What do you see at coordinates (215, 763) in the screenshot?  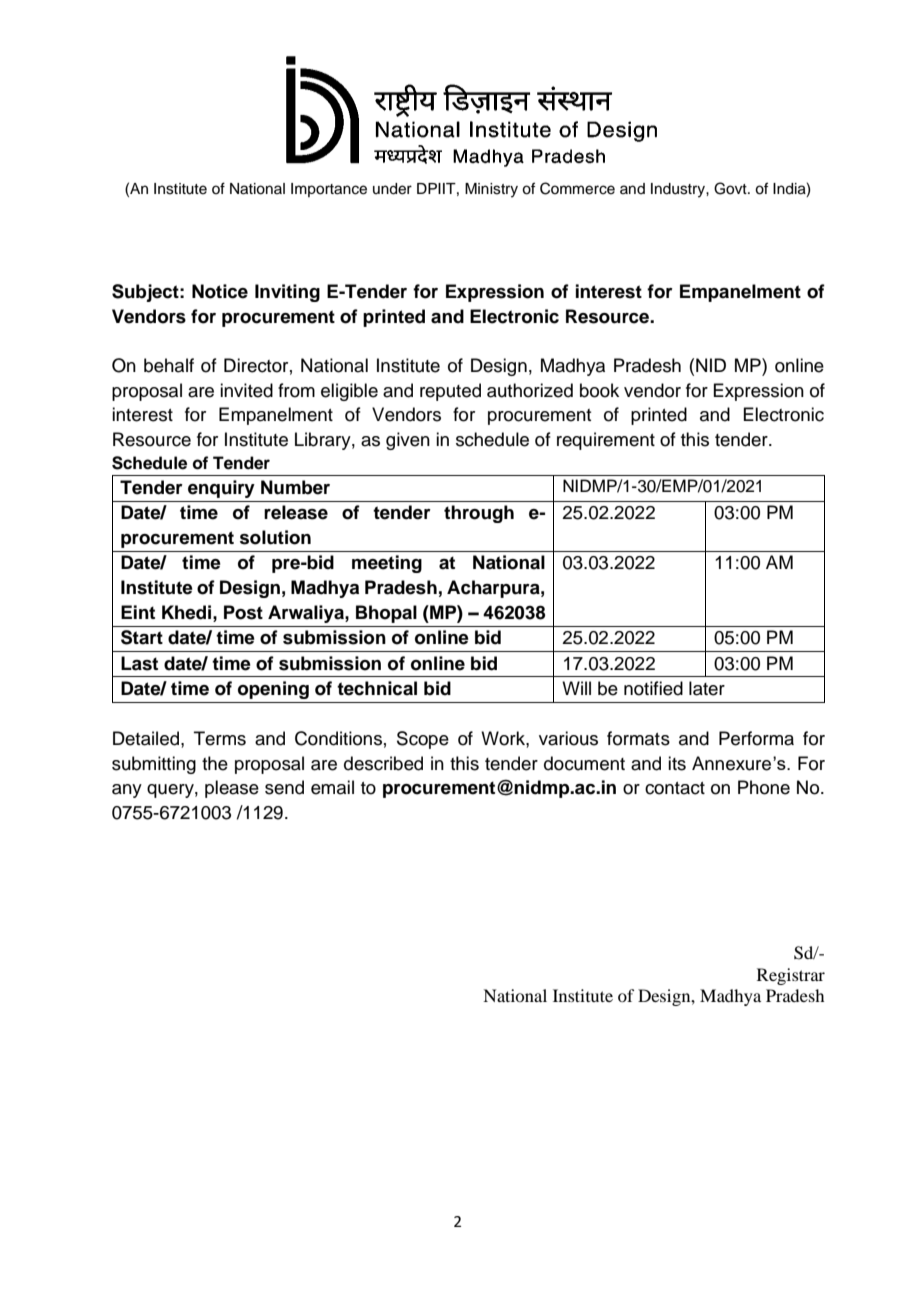 I see `the` at bounding box center [215, 763].
